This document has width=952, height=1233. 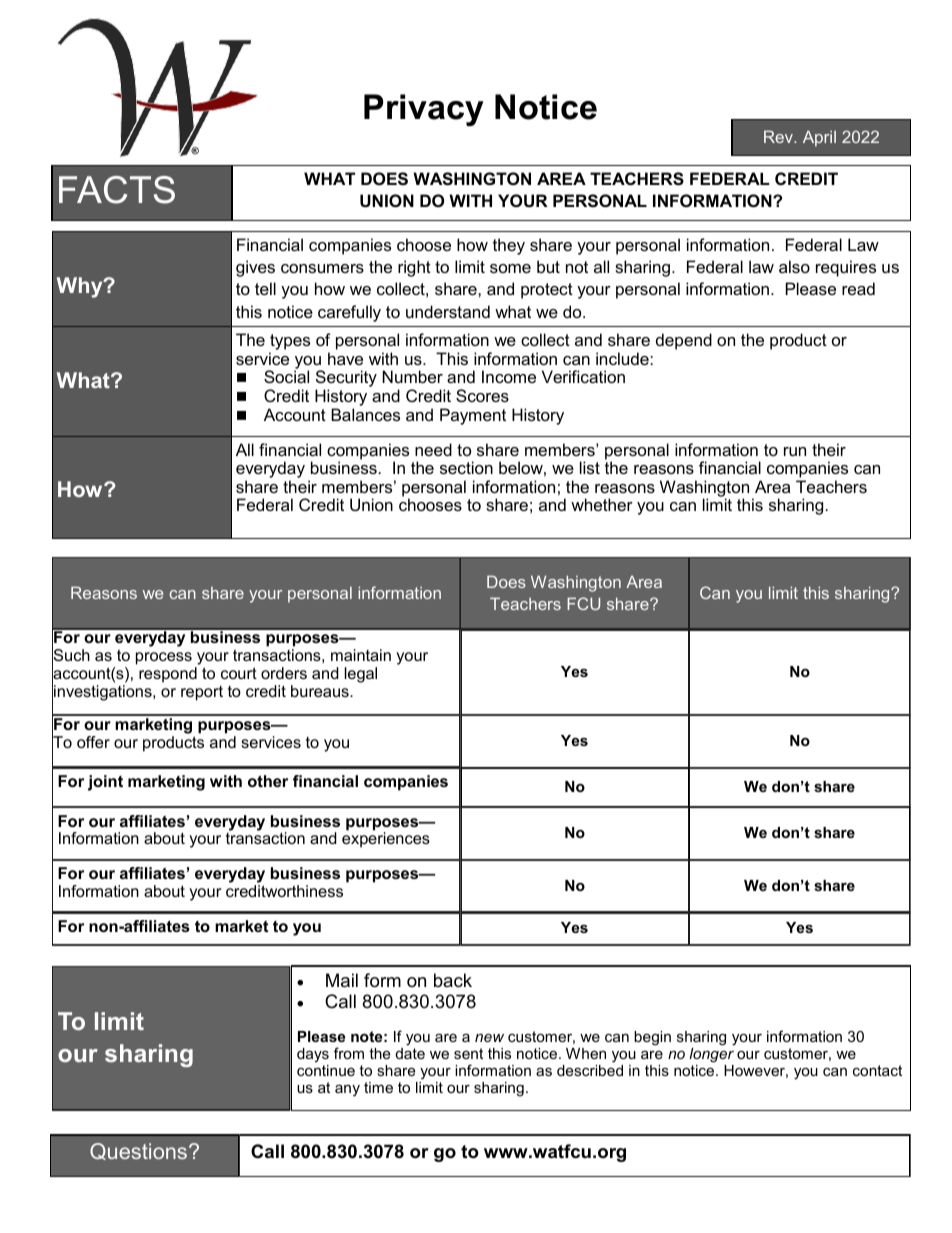 I want to click on maintain, so click(x=361, y=655).
